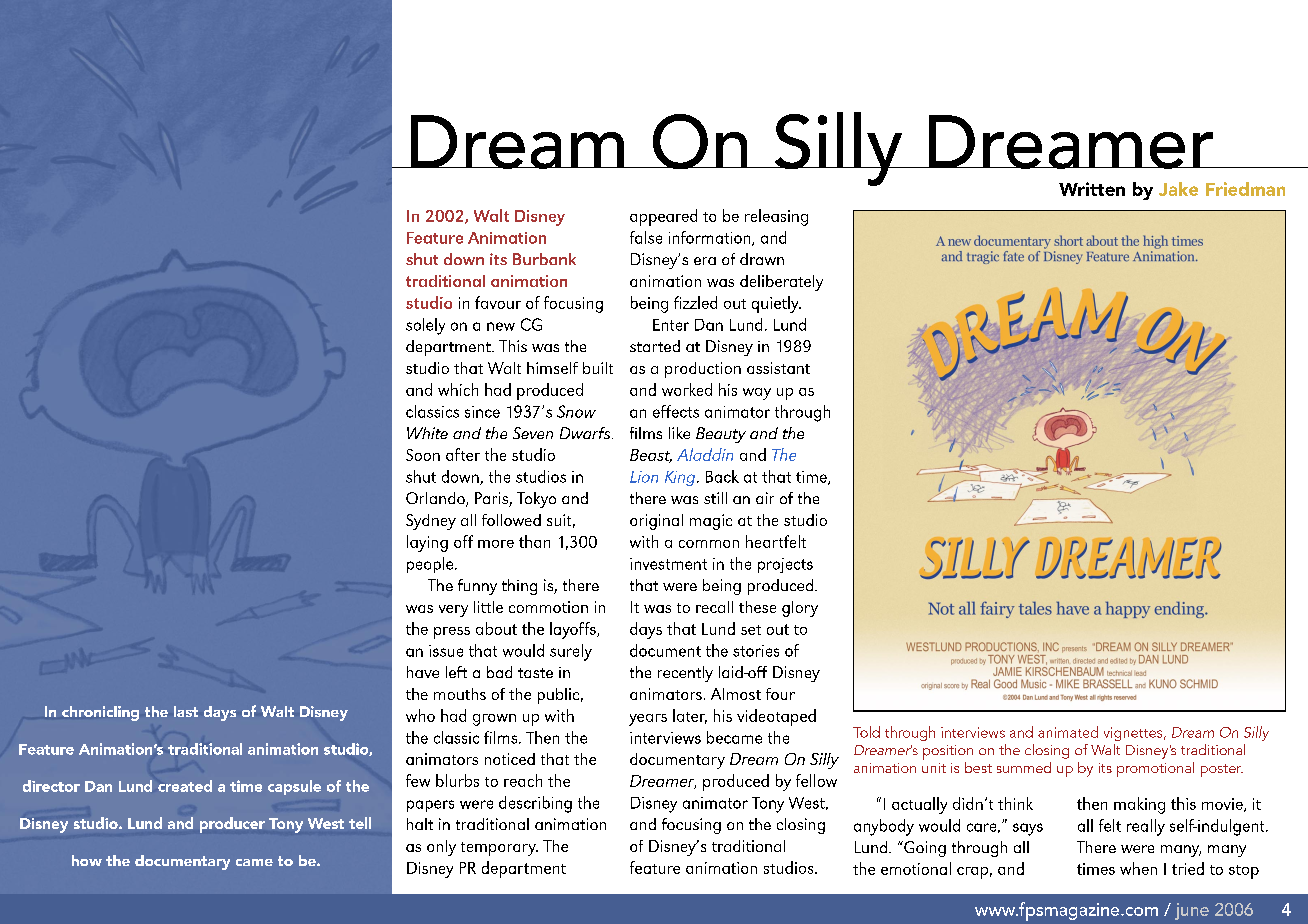  Describe the element at coordinates (598, 368) in the document. I see `built` at that location.
